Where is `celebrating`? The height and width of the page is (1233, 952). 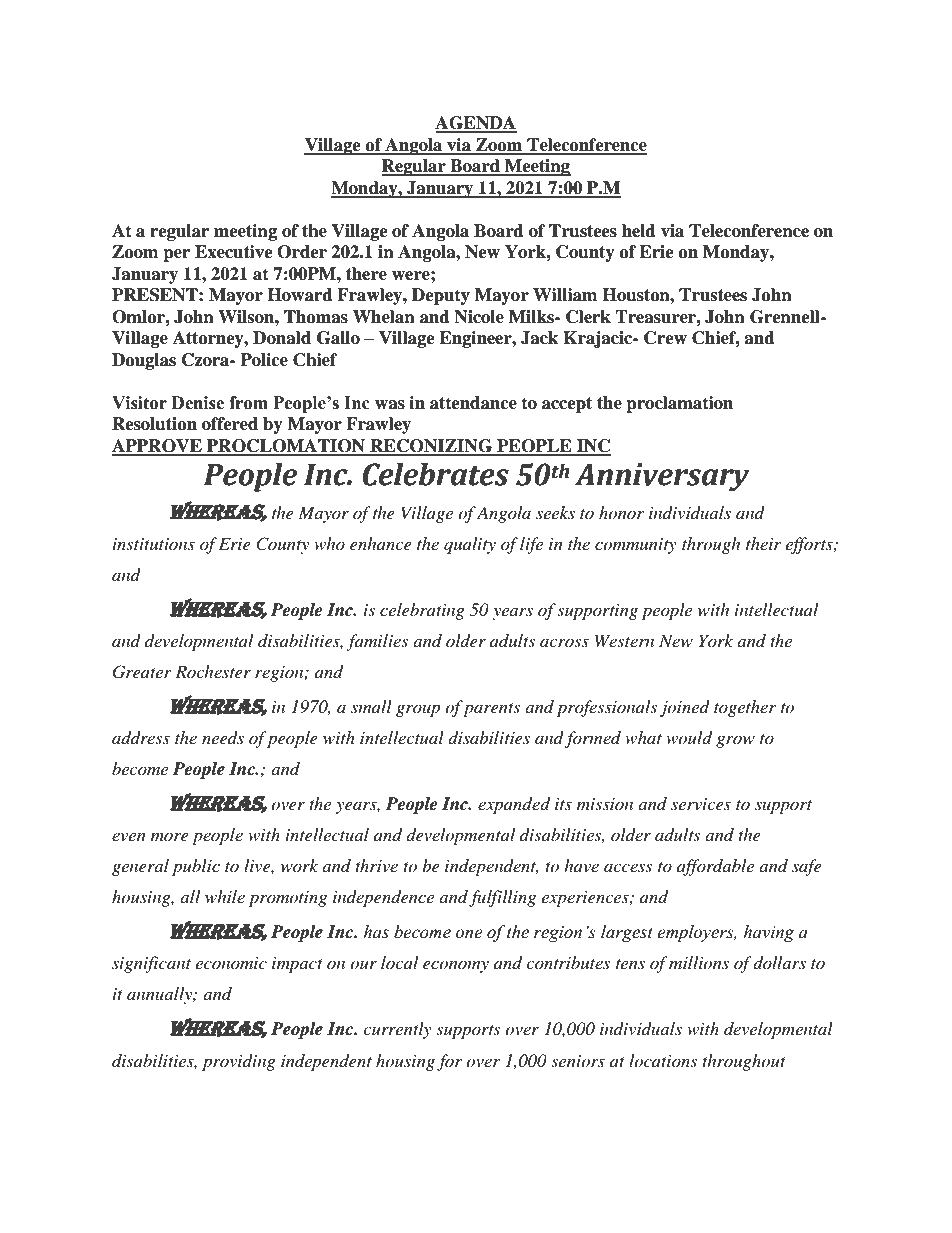
celebrating is located at coordinates (422, 611).
